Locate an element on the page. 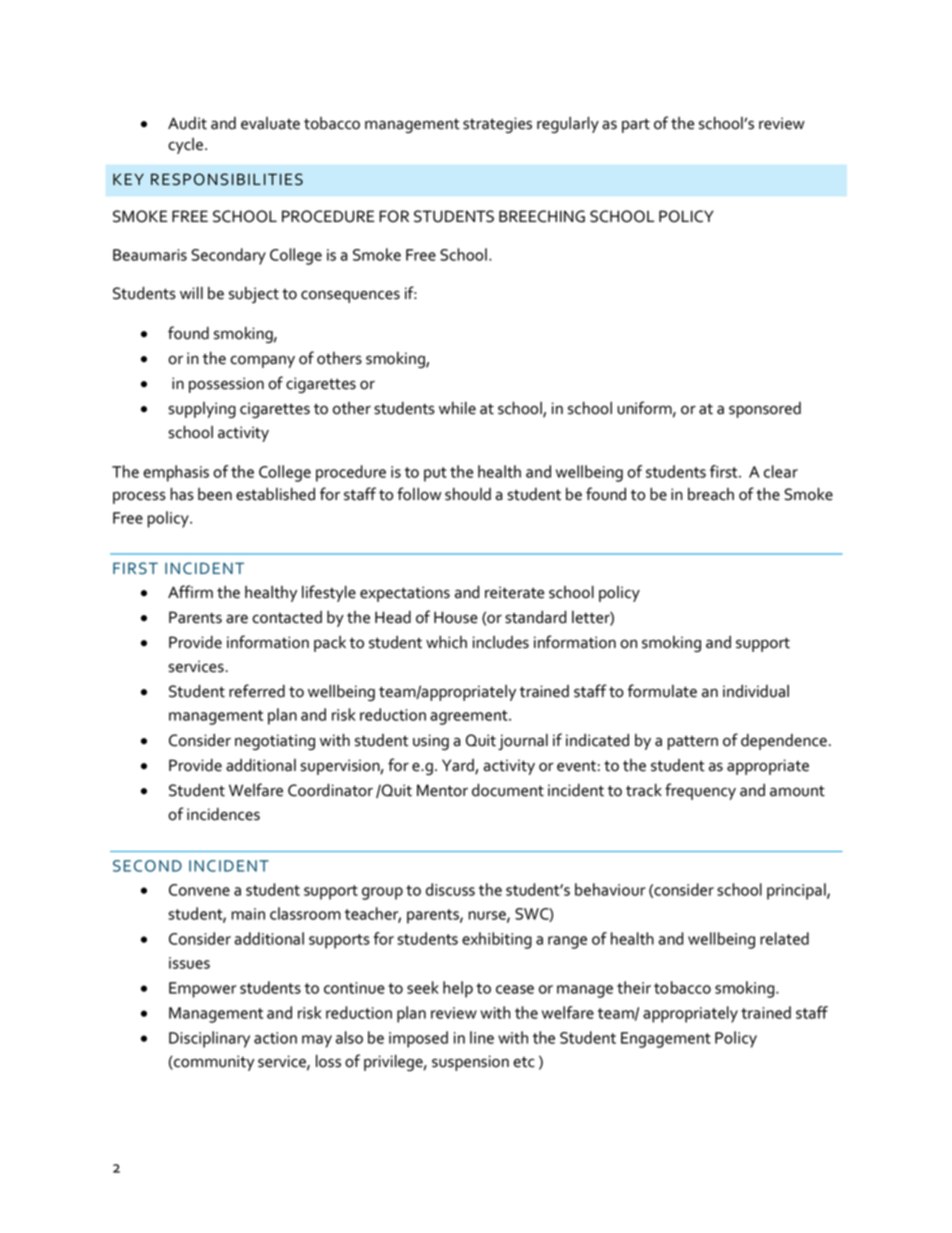 This image has height=1233, width=952. cycle is located at coordinates (185, 146).
